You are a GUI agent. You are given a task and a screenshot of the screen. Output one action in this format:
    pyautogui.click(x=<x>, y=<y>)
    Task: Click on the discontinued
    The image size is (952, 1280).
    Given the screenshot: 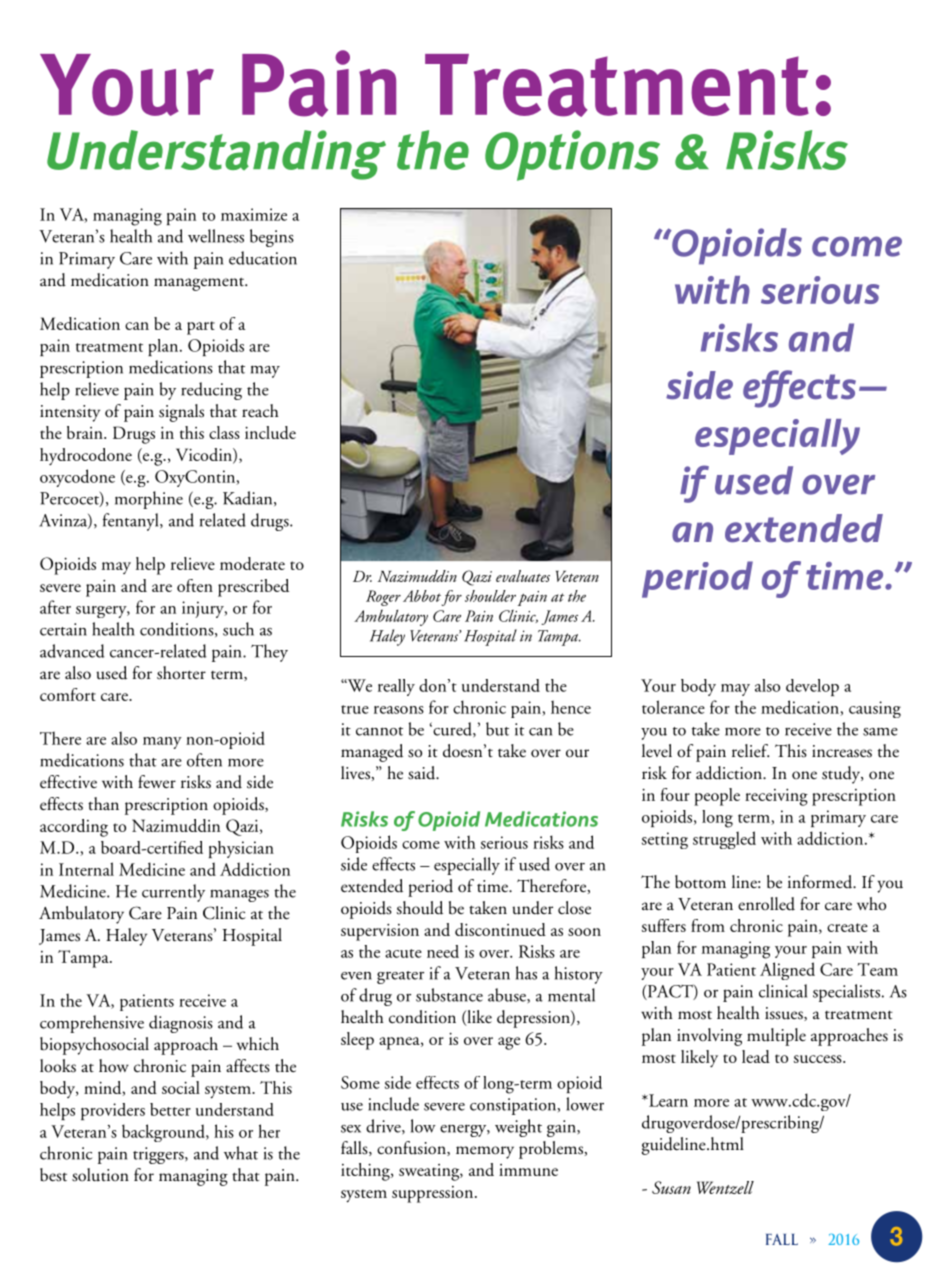 What is the action you would take?
    pyautogui.click(x=500, y=929)
